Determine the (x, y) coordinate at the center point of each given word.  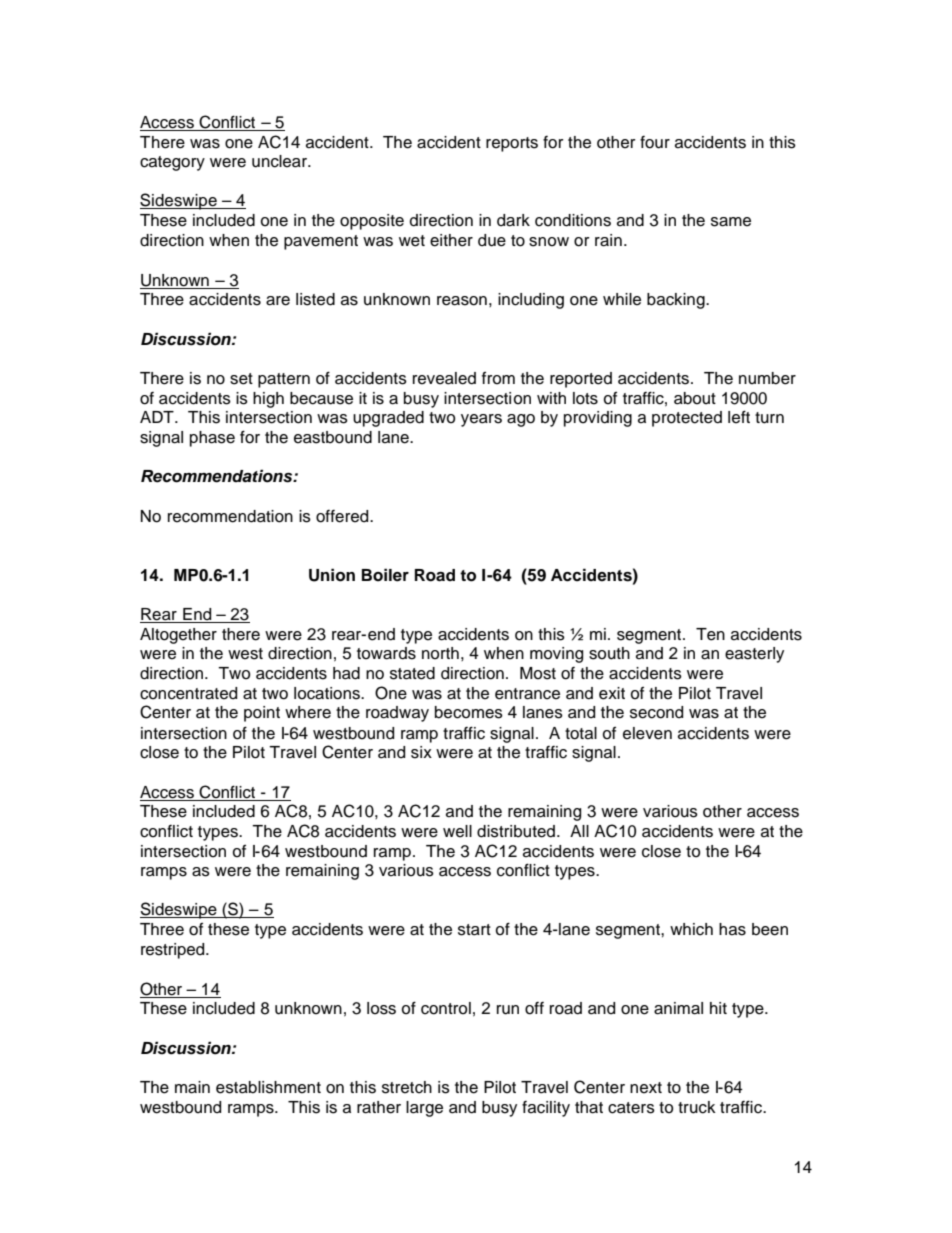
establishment (268, 1087)
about (695, 398)
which (691, 929)
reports (512, 144)
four (655, 142)
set (241, 379)
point (262, 714)
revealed (444, 378)
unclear (280, 161)
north (440, 653)
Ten (710, 634)
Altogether (178, 636)
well (457, 831)
